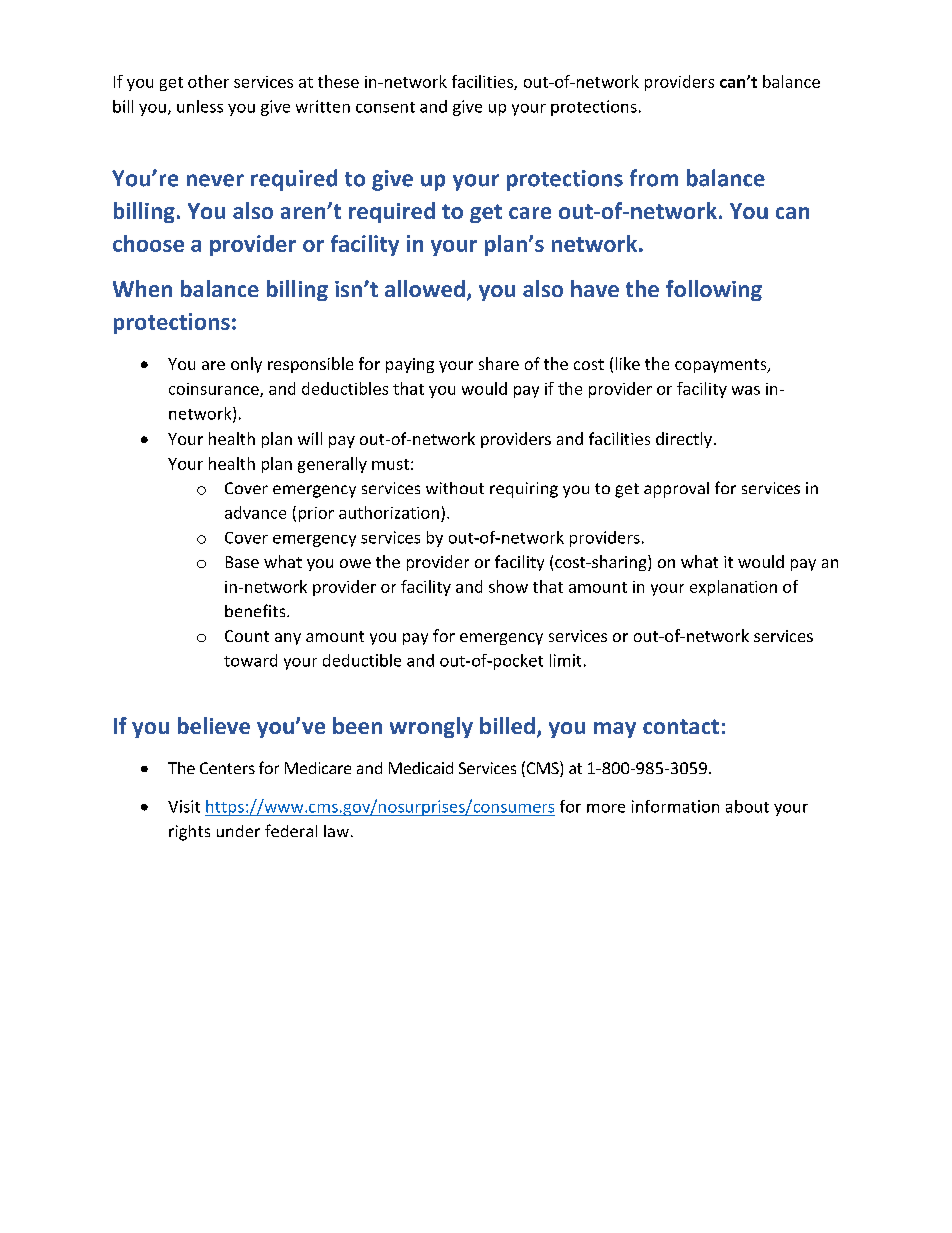 The height and width of the document is (1233, 952). I want to click on directly, so click(684, 440).
